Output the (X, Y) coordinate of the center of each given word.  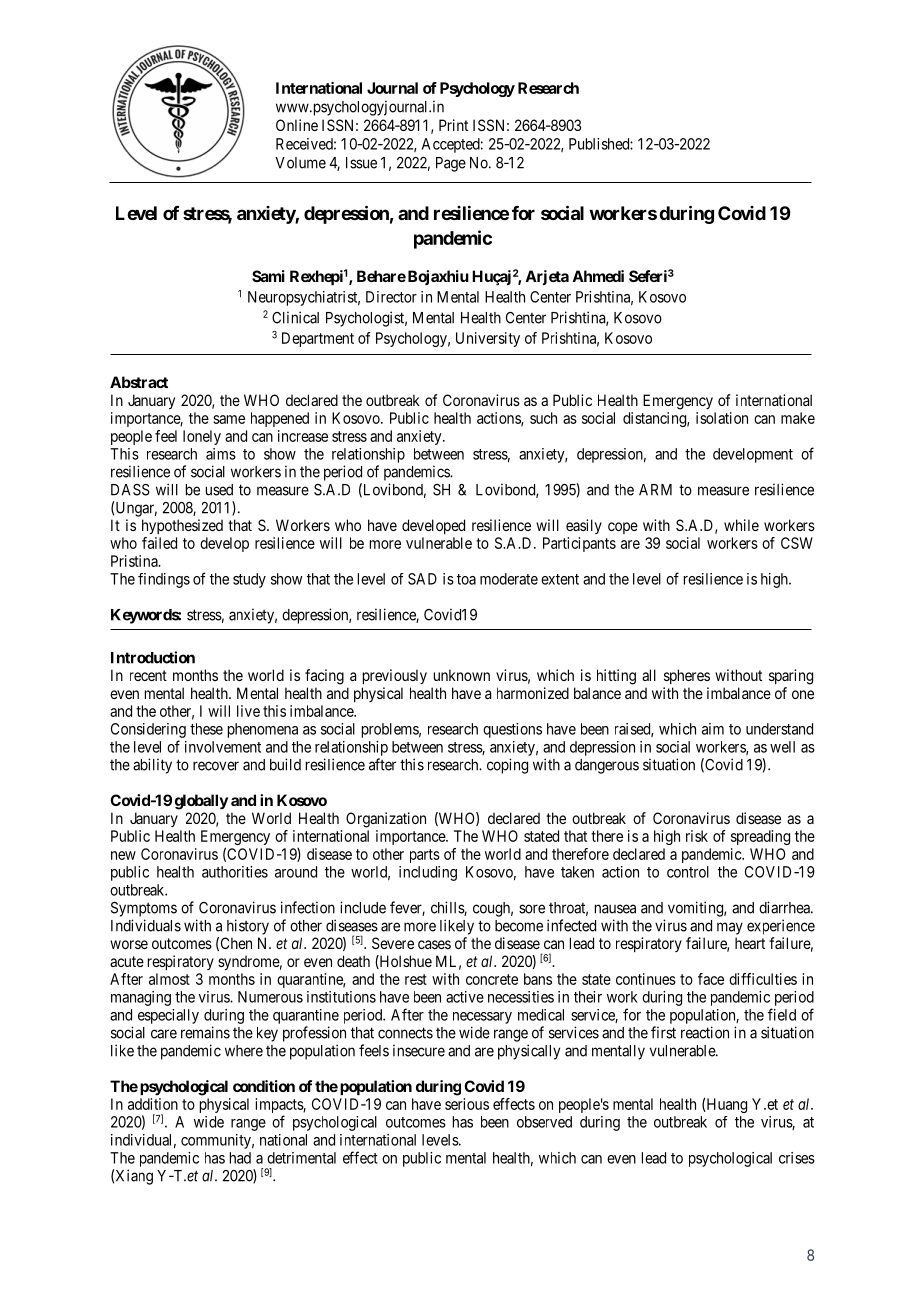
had (240, 1158)
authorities (235, 872)
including (428, 873)
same (229, 419)
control (688, 872)
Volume (300, 163)
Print (453, 125)
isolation (722, 418)
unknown (462, 675)
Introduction (153, 657)
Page (451, 164)
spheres (687, 676)
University (488, 339)
